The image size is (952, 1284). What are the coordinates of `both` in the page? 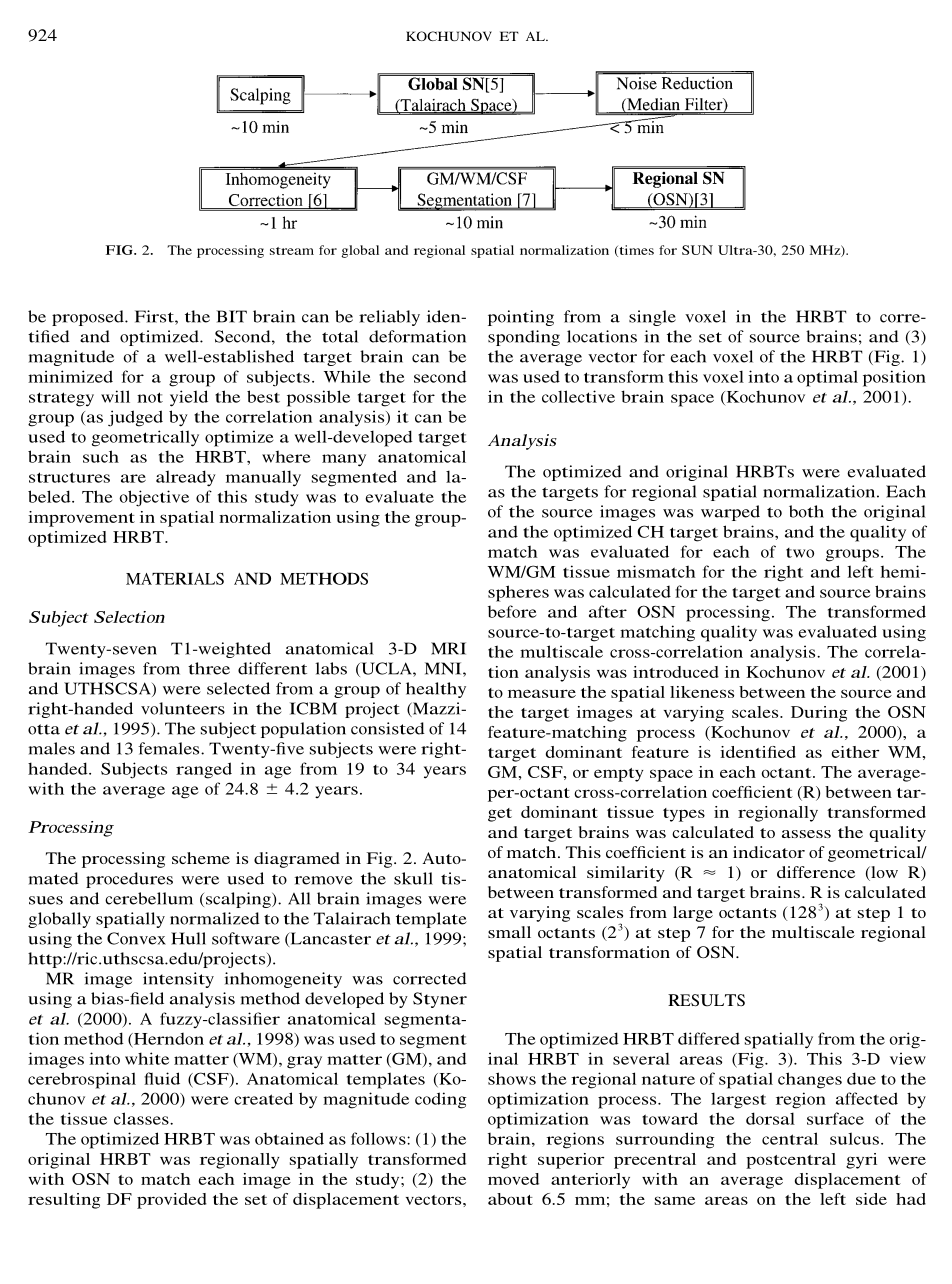 It's located at (806, 511).
